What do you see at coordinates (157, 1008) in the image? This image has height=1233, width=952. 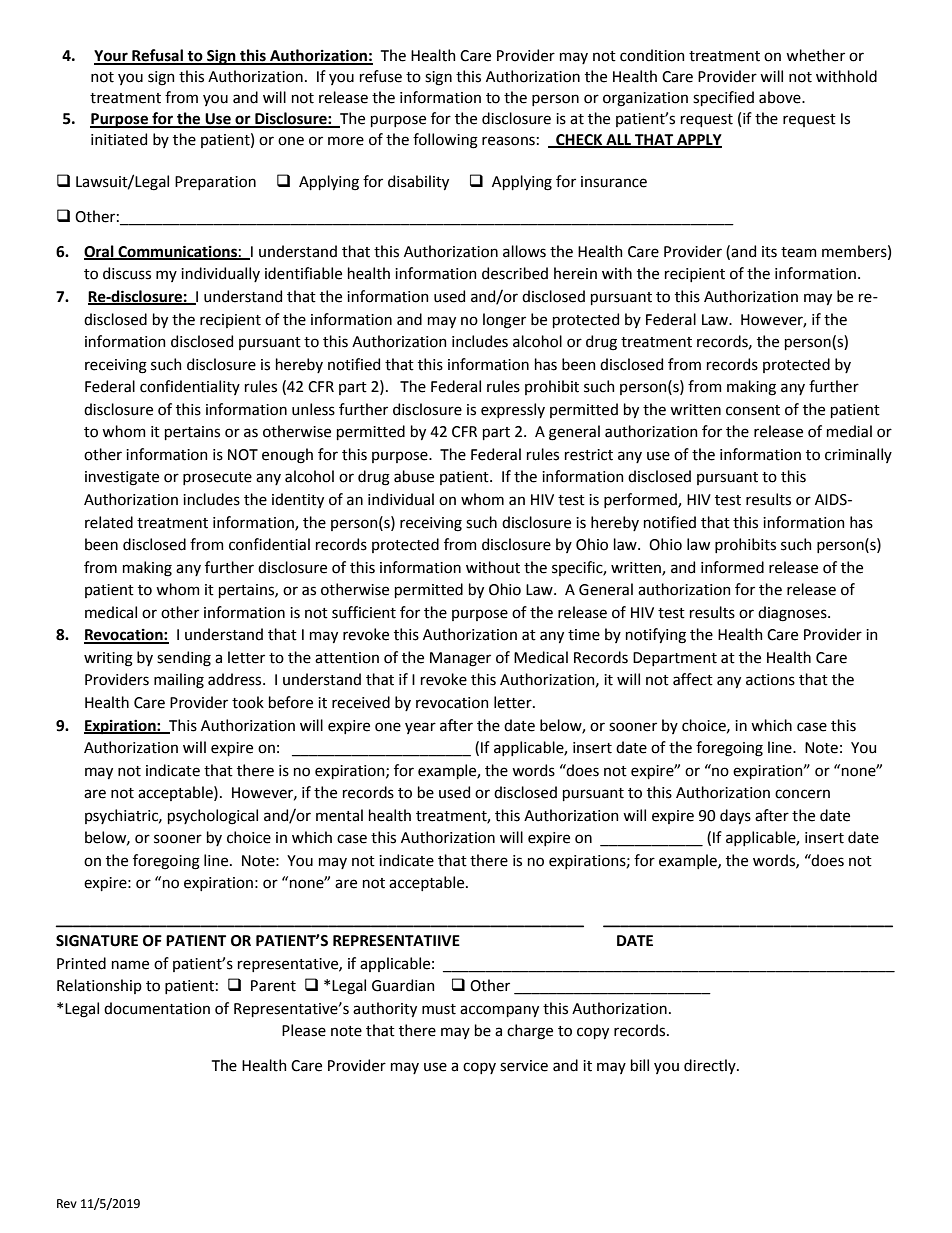 I see `documentation` at bounding box center [157, 1008].
